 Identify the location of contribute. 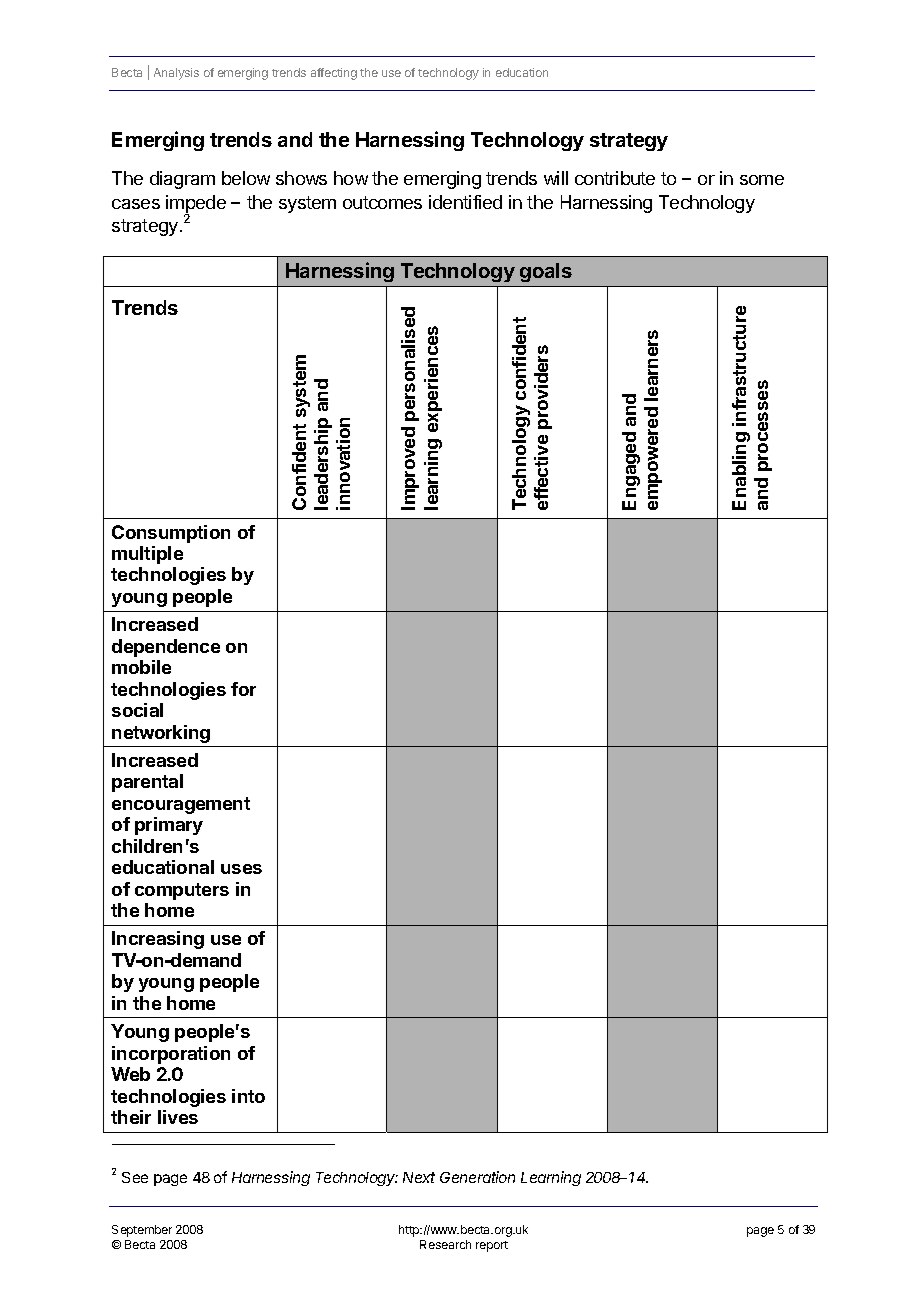
(615, 178).
